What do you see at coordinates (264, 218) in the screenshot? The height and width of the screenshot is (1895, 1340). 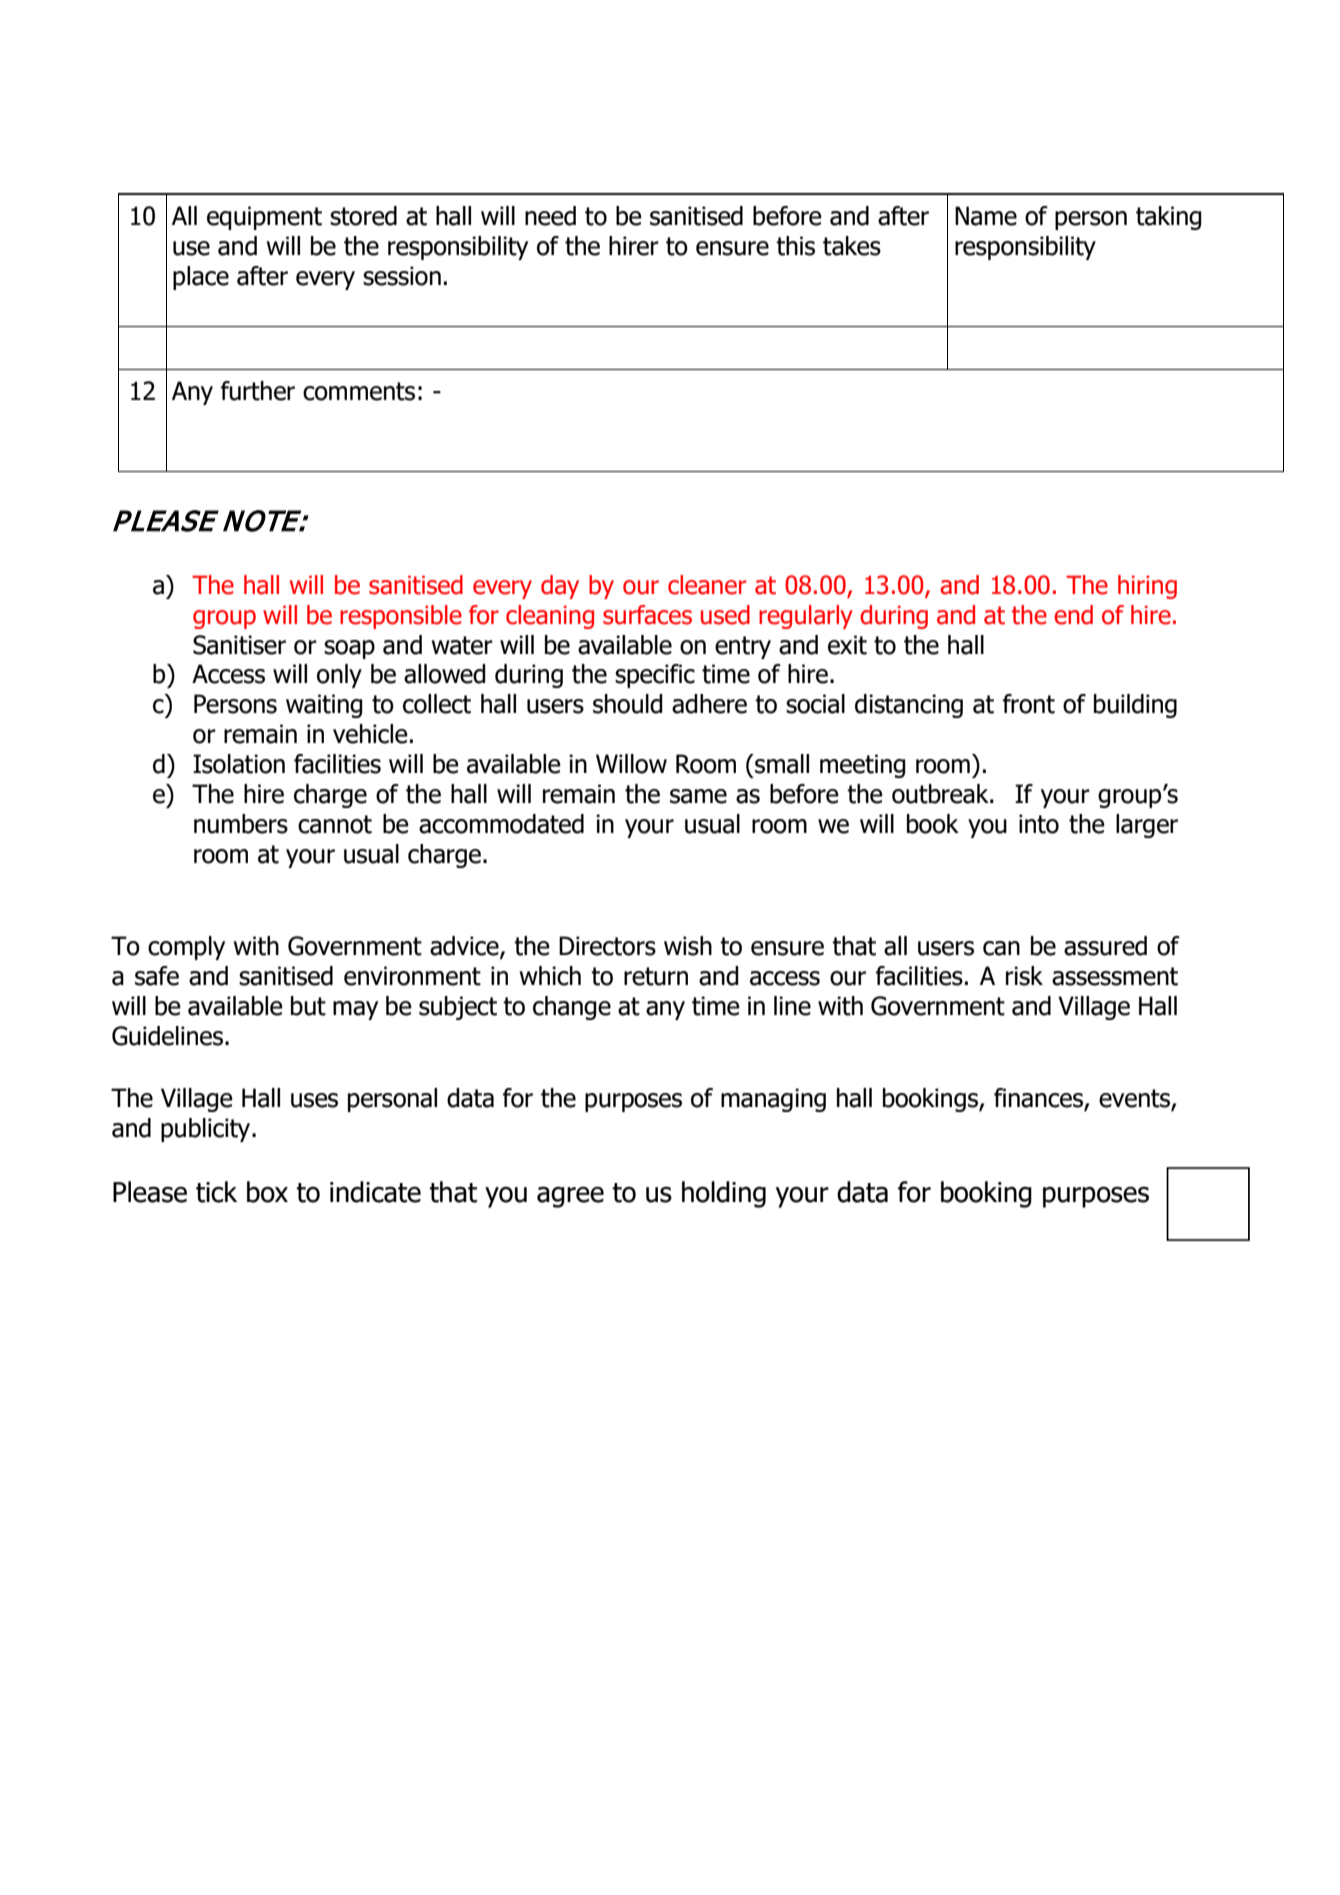 I see `equipment` at bounding box center [264, 218].
